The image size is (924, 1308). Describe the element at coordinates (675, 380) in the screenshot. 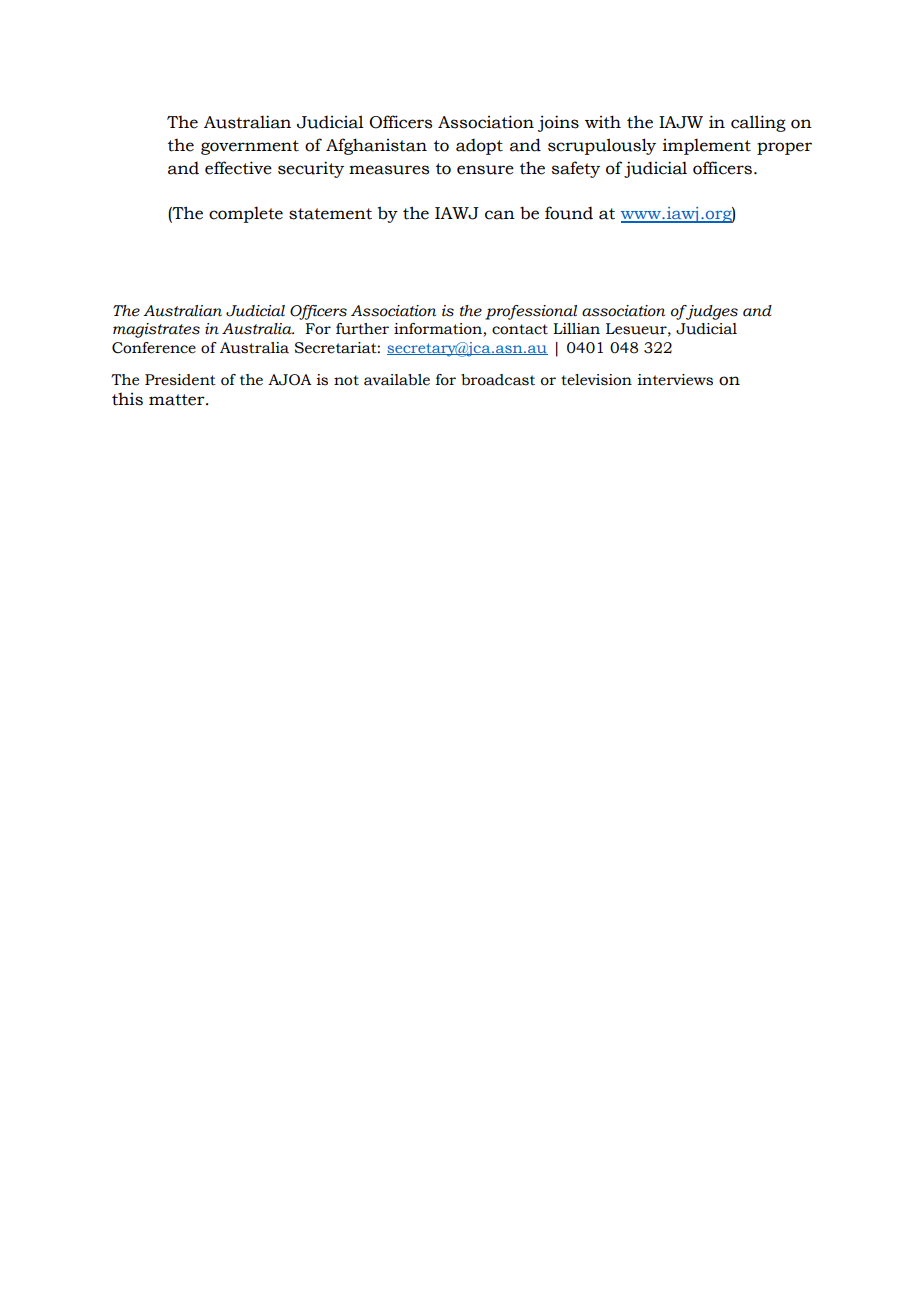

I see `interviews` at that location.
